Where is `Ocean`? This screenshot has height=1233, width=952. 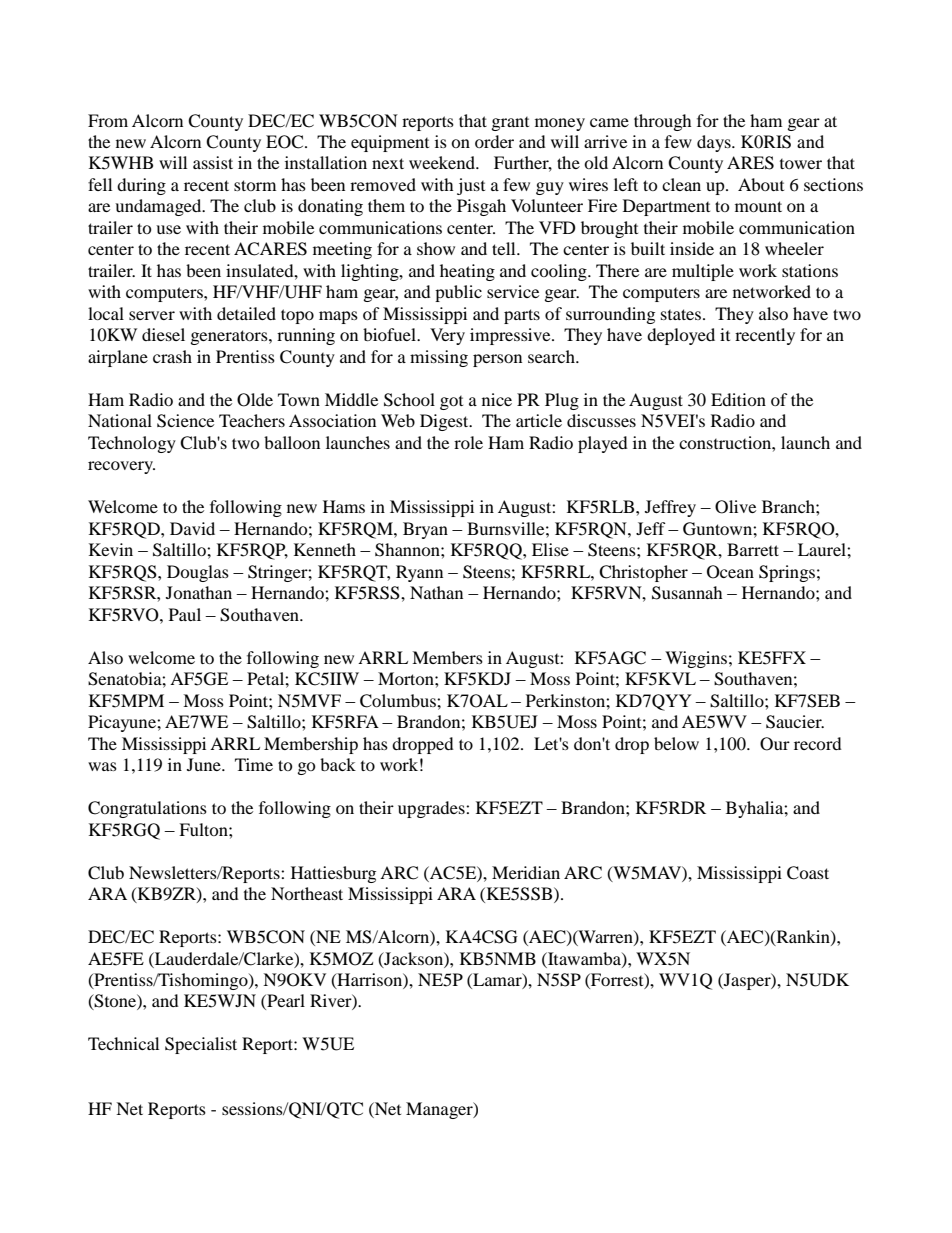
Ocean is located at coordinates (730, 572).
